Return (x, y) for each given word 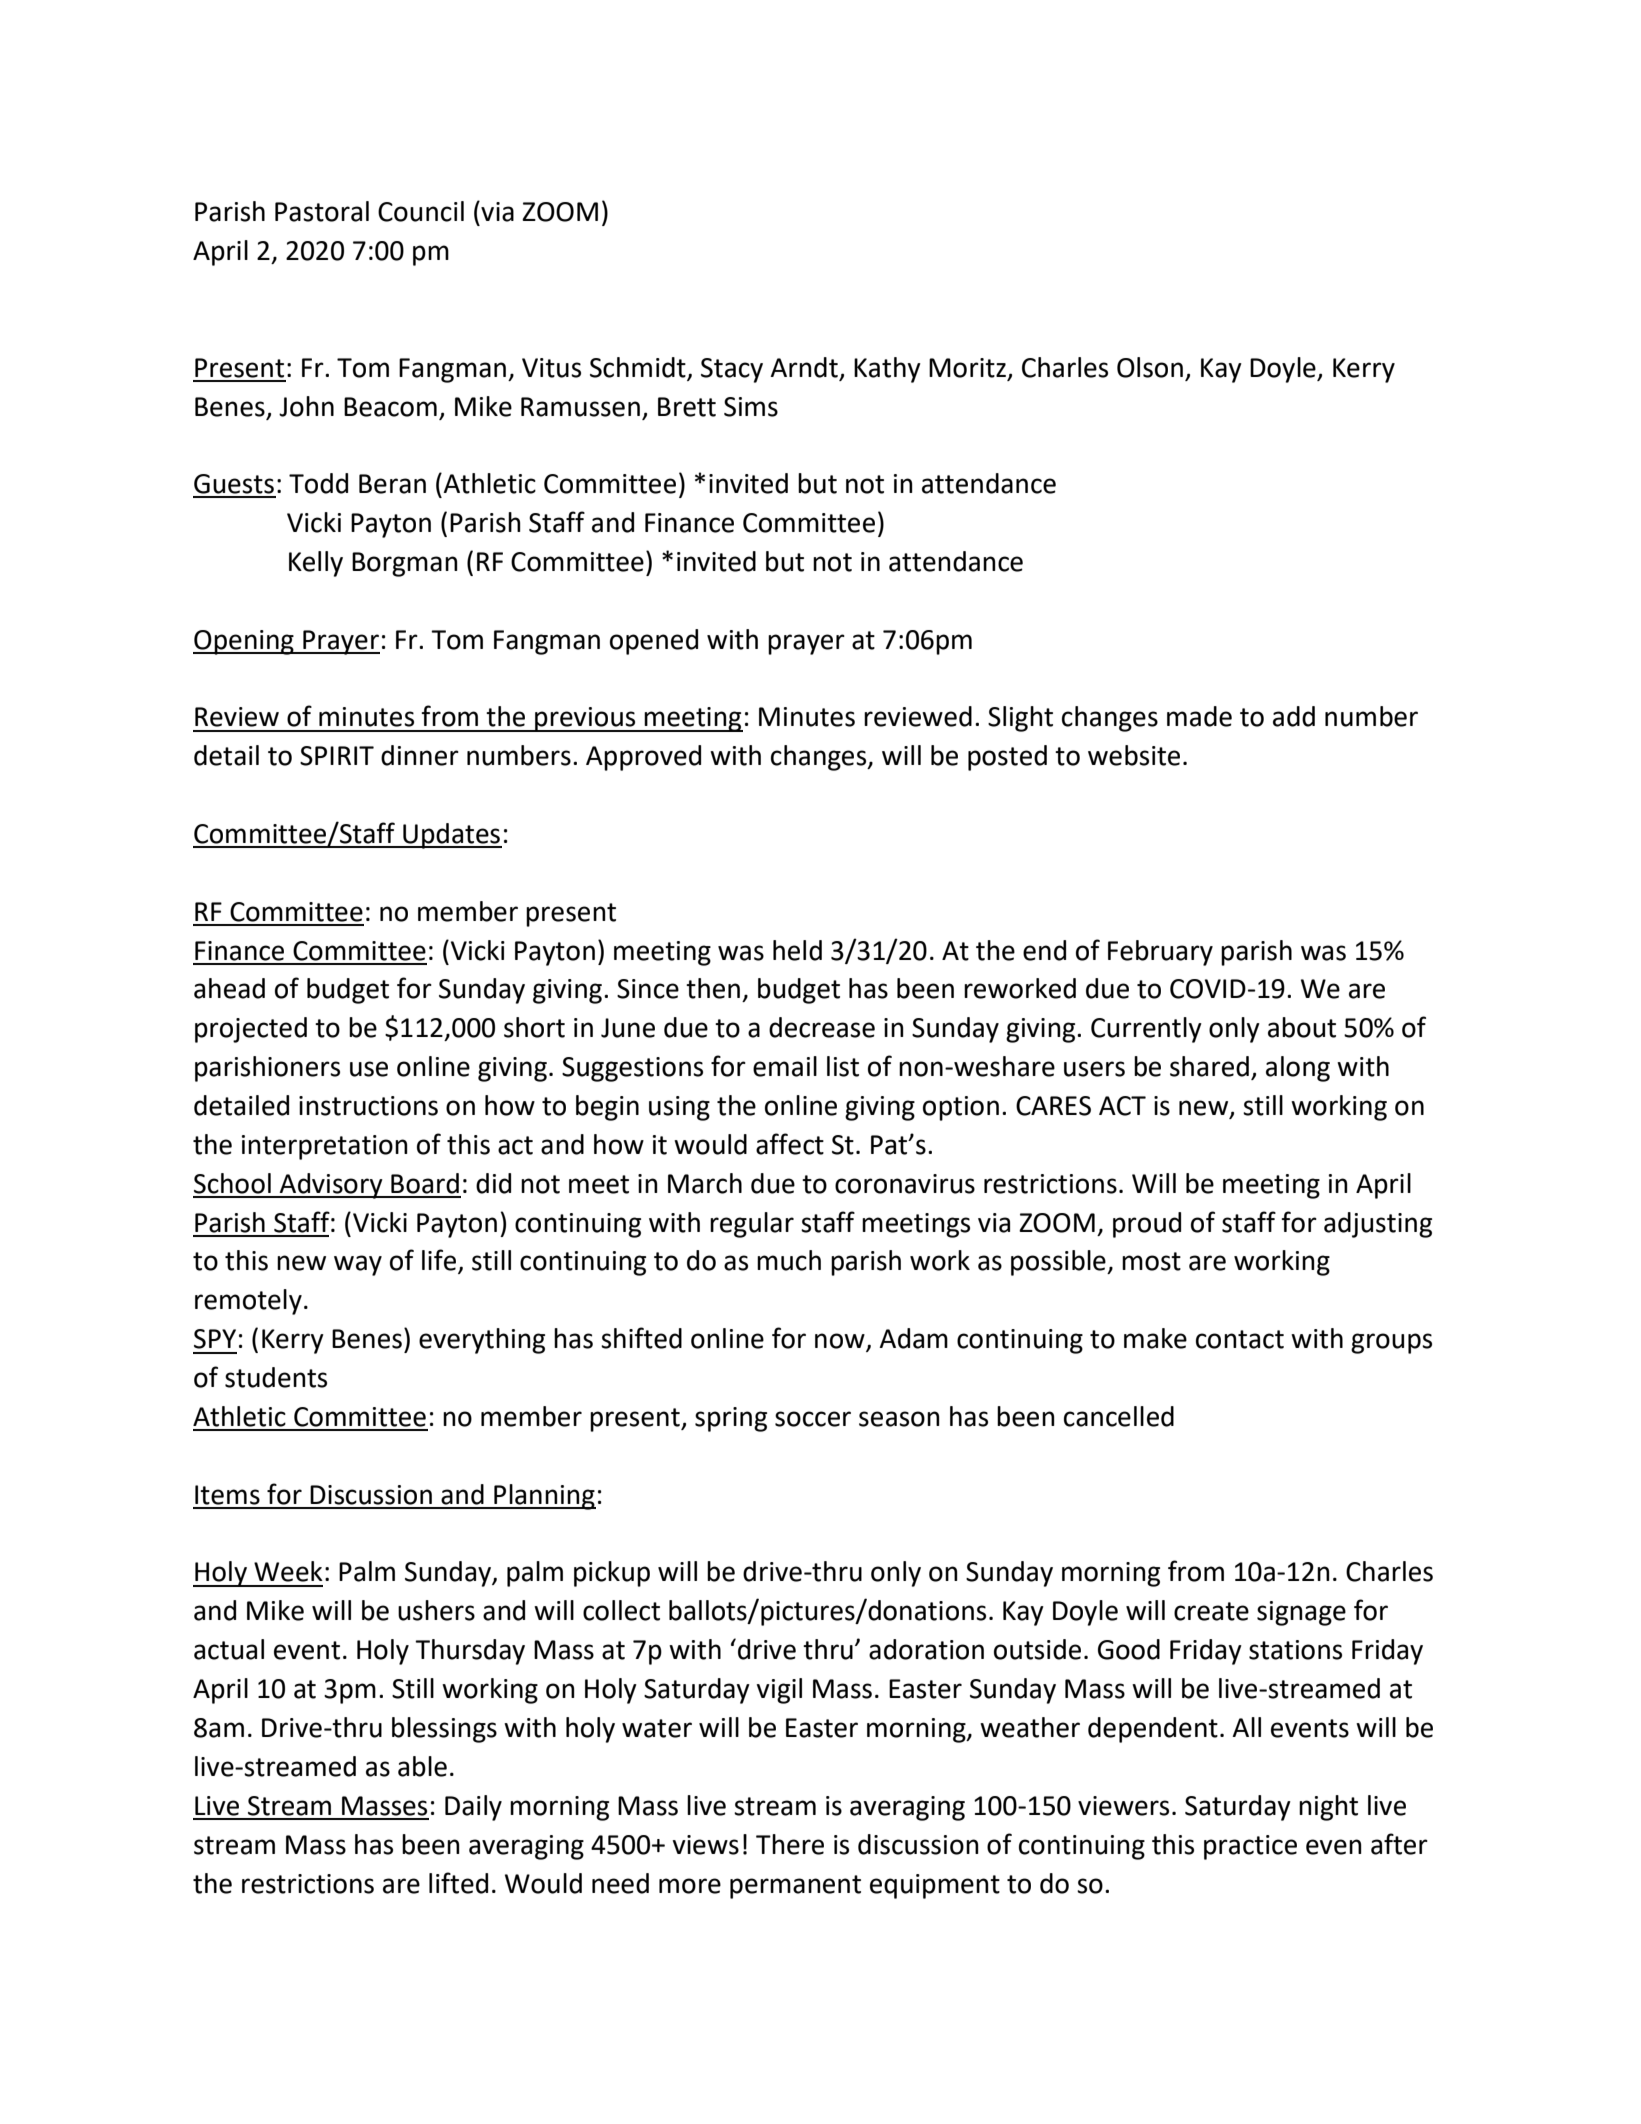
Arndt (804, 367)
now (841, 1342)
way (358, 1265)
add (1294, 716)
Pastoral (322, 211)
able (422, 1766)
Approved (643, 758)
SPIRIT (337, 756)
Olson (1150, 367)
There (790, 1844)
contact (1240, 1339)
